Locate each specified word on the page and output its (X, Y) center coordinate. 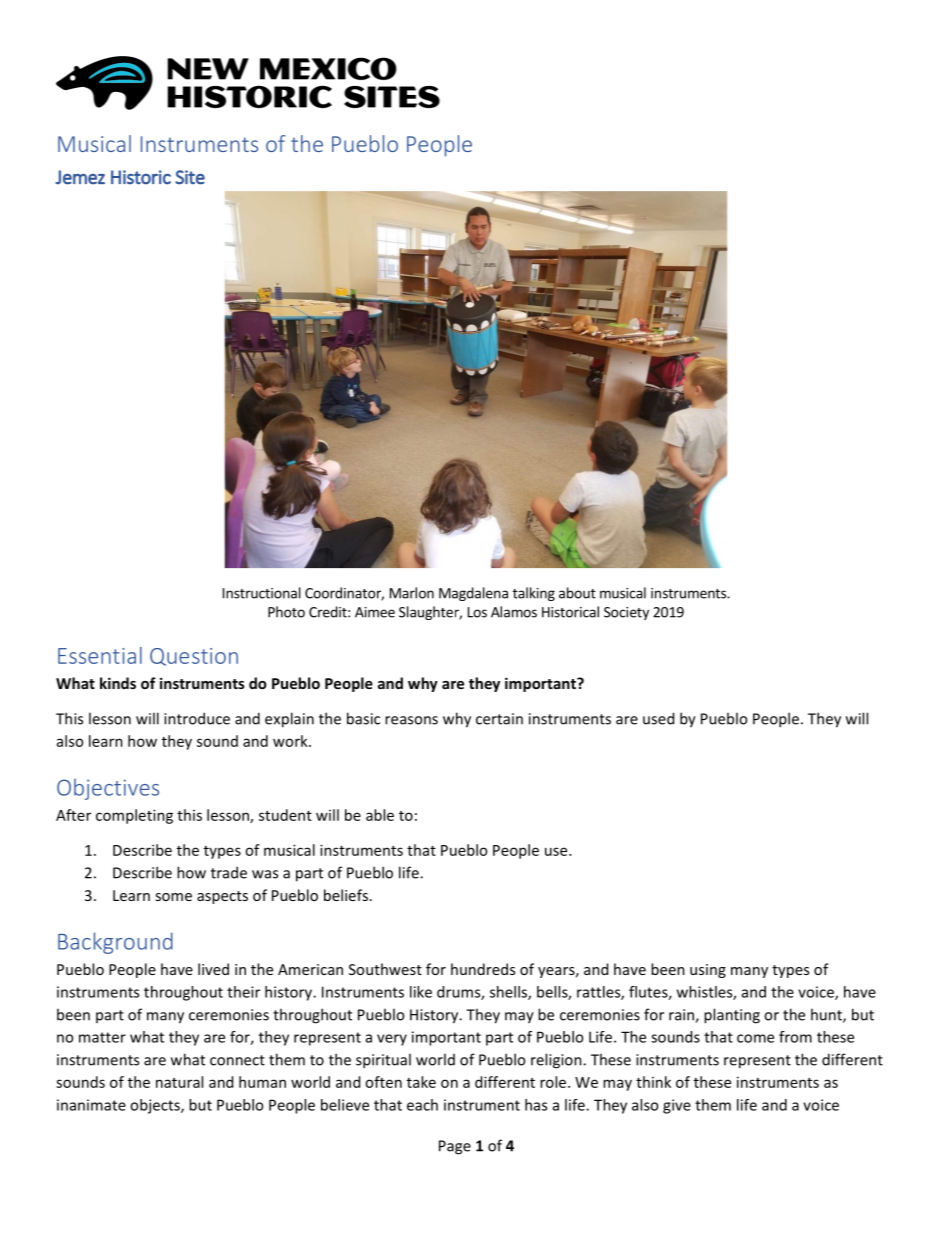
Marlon (412, 593)
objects (156, 1106)
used (658, 718)
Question (194, 657)
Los (477, 612)
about (577, 593)
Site (190, 177)
